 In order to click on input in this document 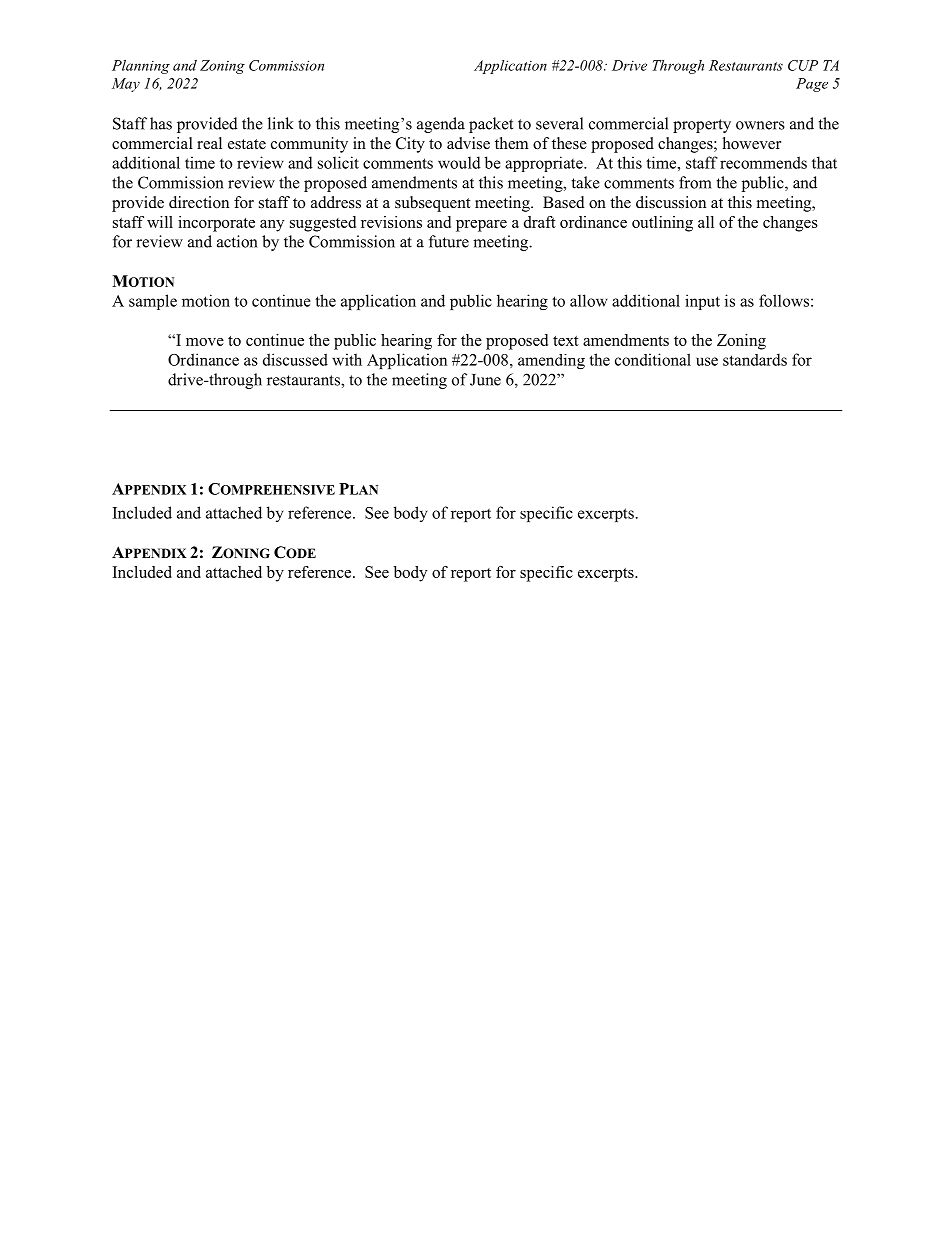, I will do `click(702, 302)`.
